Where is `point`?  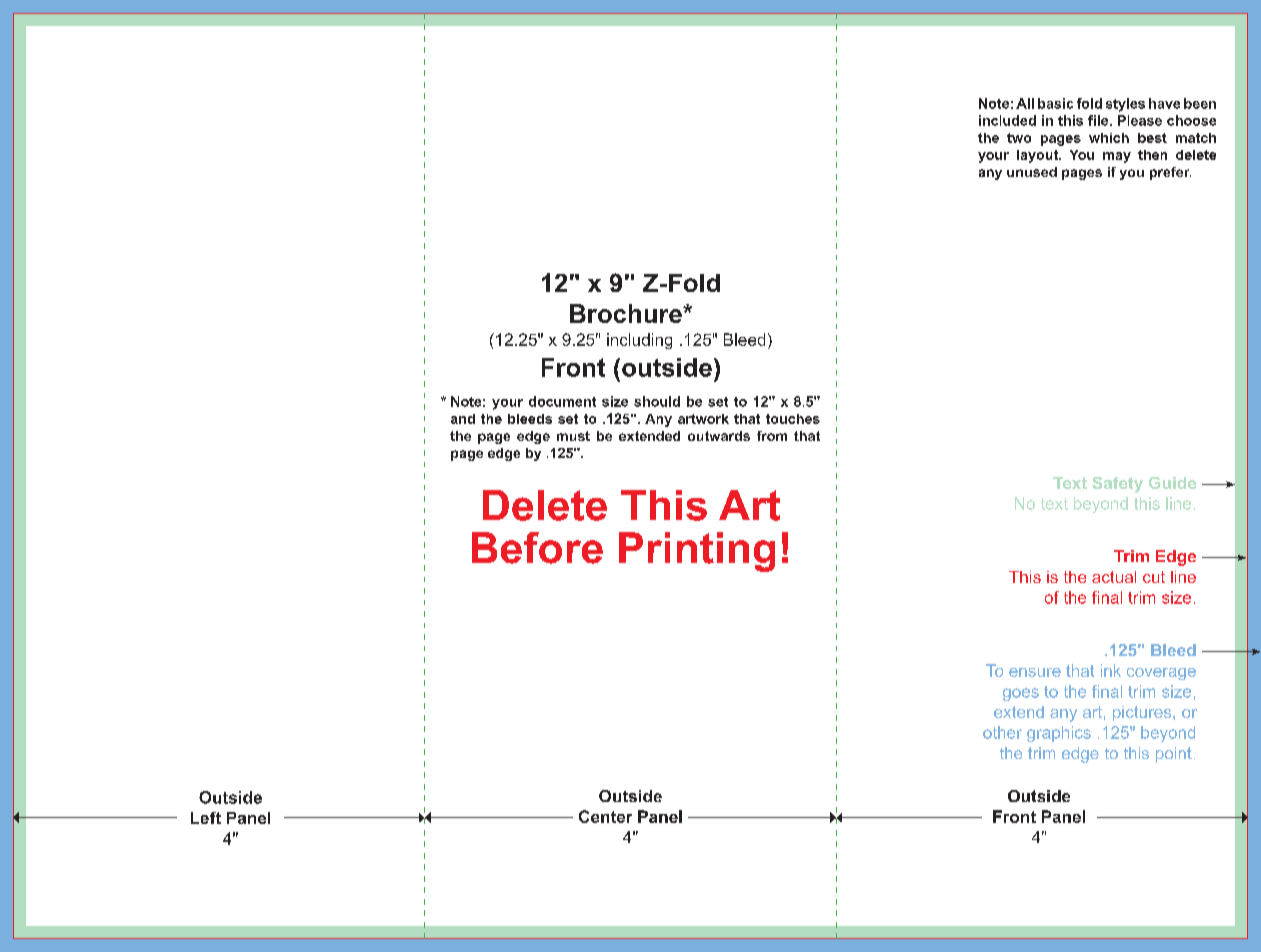 point is located at coordinates (1174, 755).
